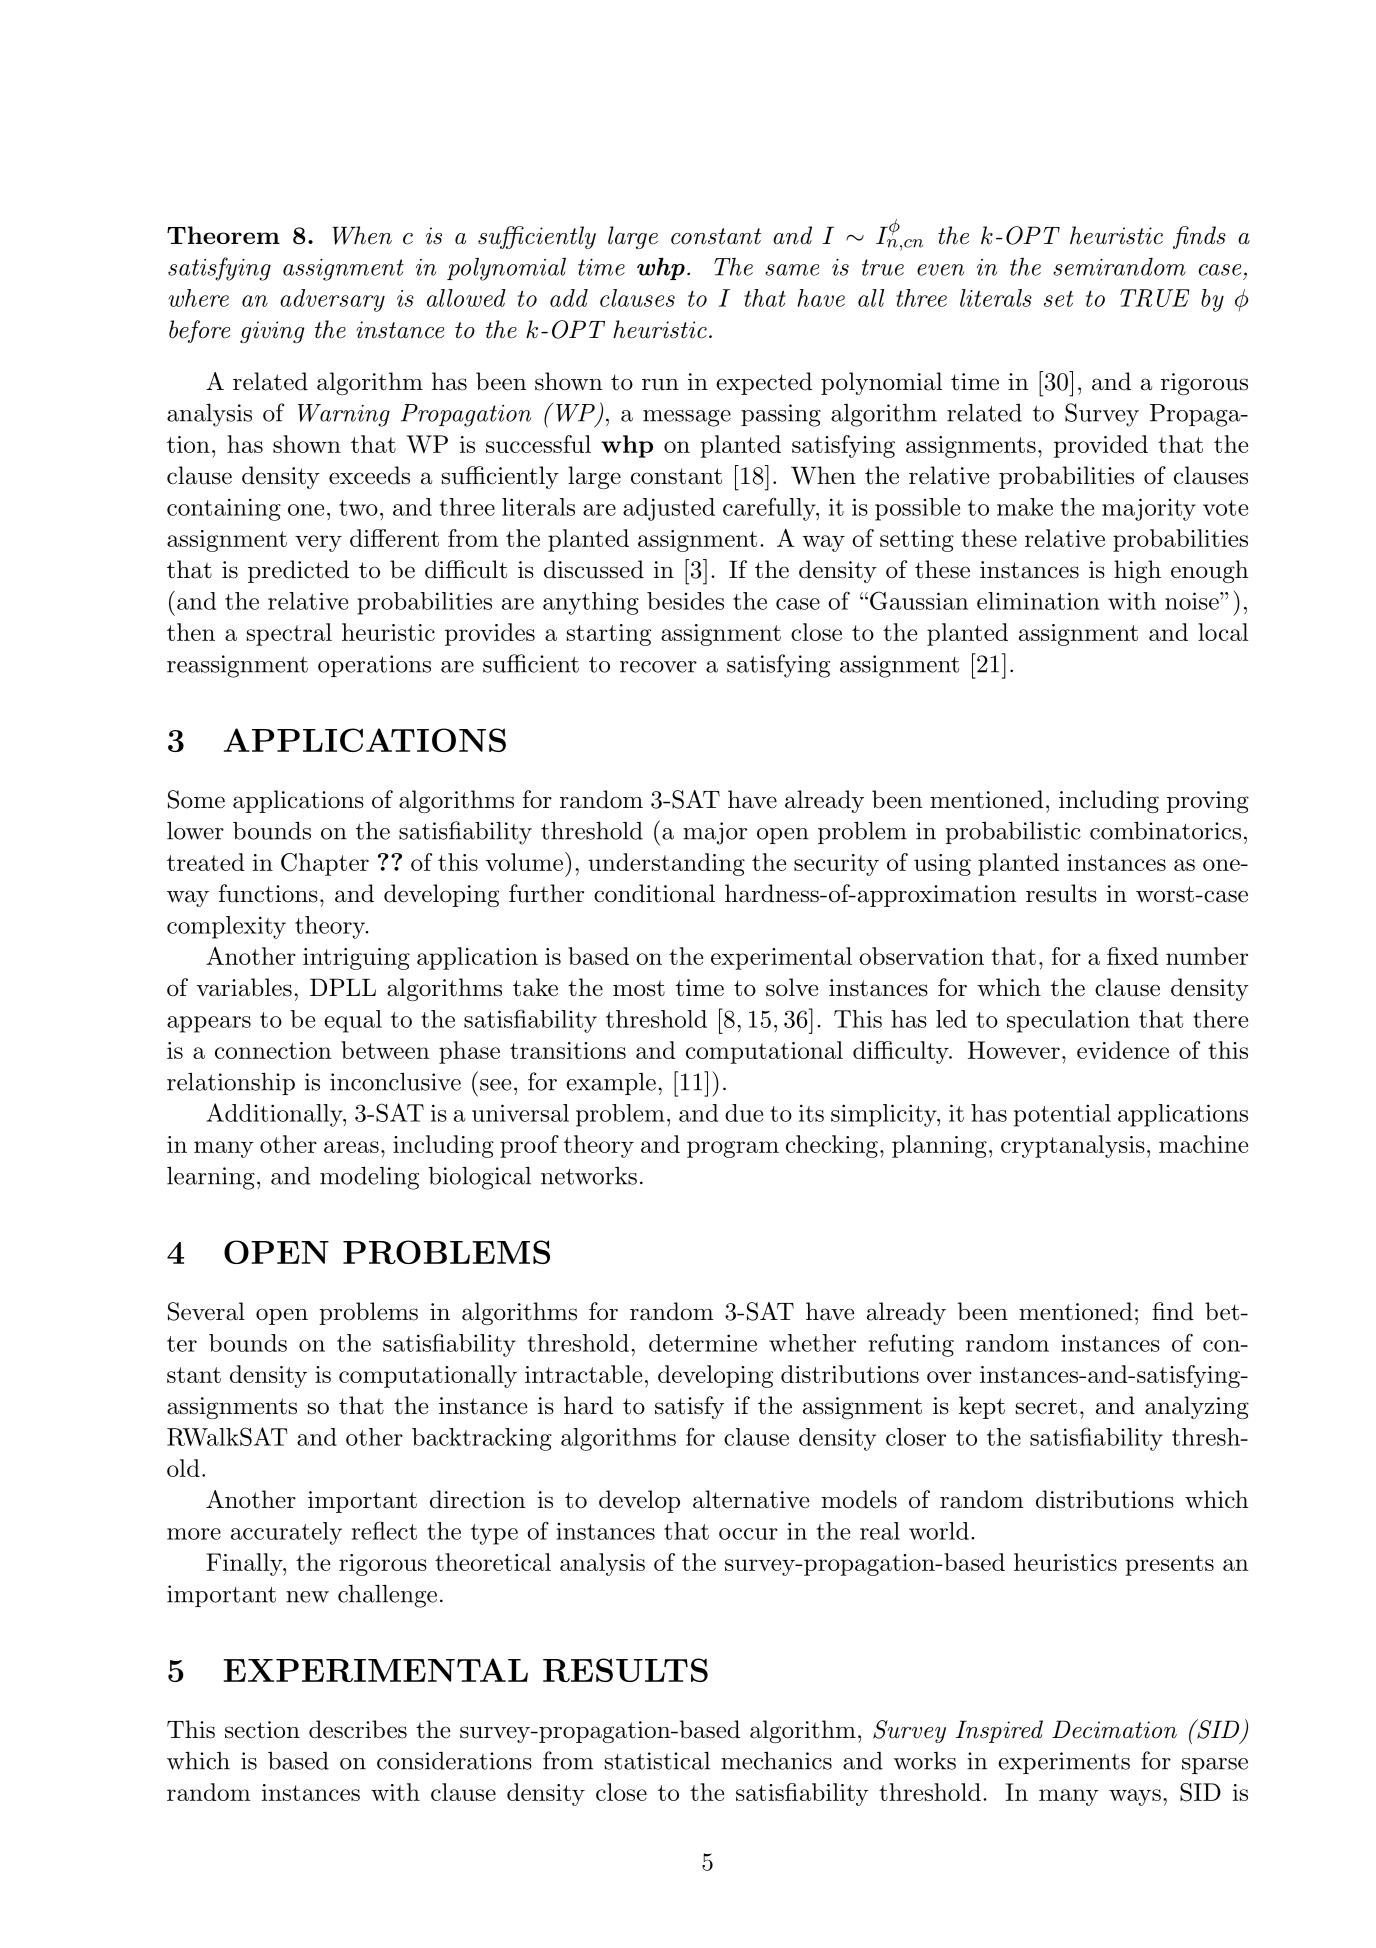 The width and height of the document is (1376, 1948). What do you see at coordinates (940, 270) in the document?
I see `even` at bounding box center [940, 270].
